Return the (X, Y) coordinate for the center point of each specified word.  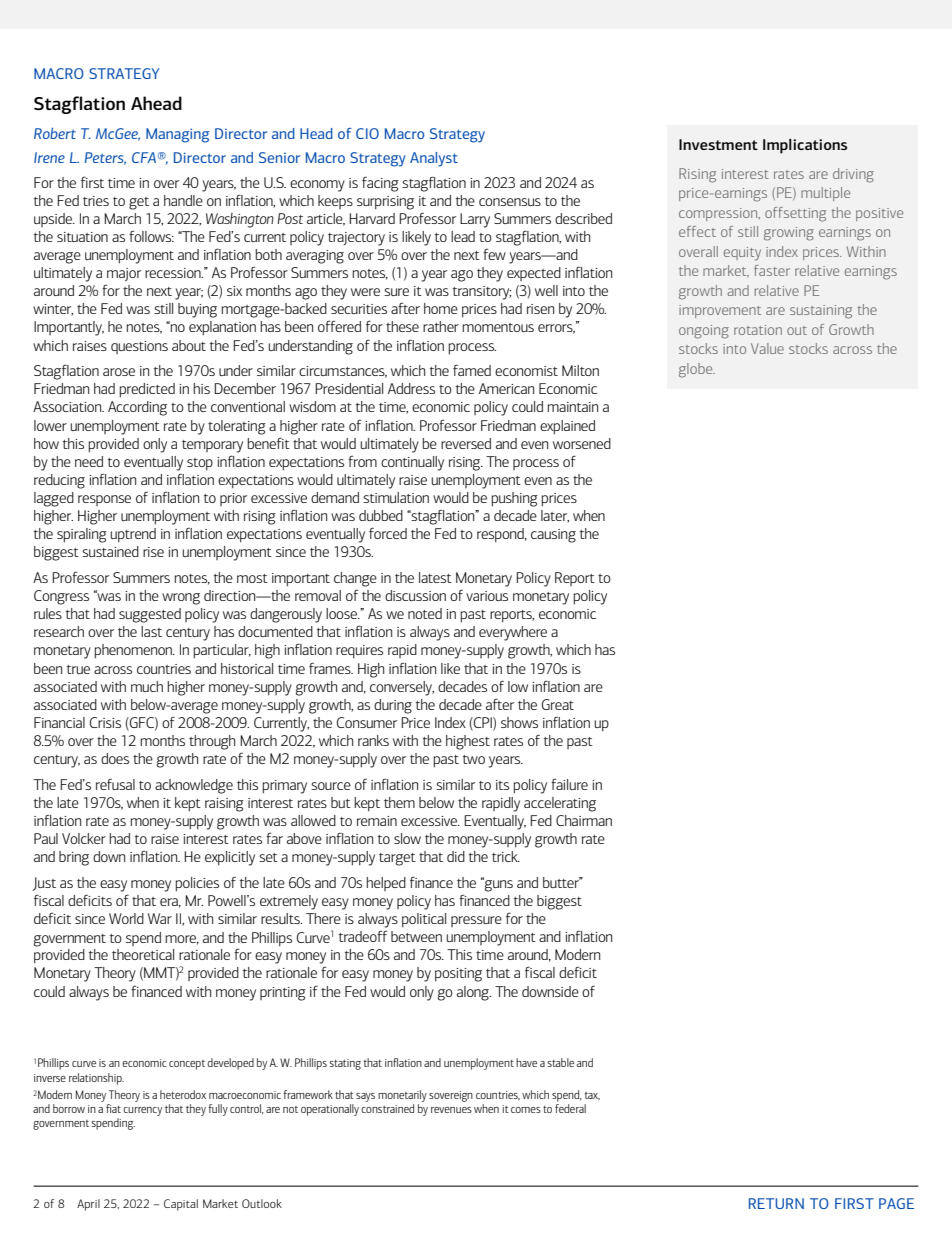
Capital (181, 1205)
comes (526, 1110)
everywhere (513, 633)
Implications (805, 146)
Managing (177, 135)
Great (558, 704)
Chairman (584, 820)
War (160, 918)
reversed (466, 443)
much (147, 686)
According (137, 408)
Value (767, 348)
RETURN (776, 1203)
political (424, 920)
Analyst (434, 159)
